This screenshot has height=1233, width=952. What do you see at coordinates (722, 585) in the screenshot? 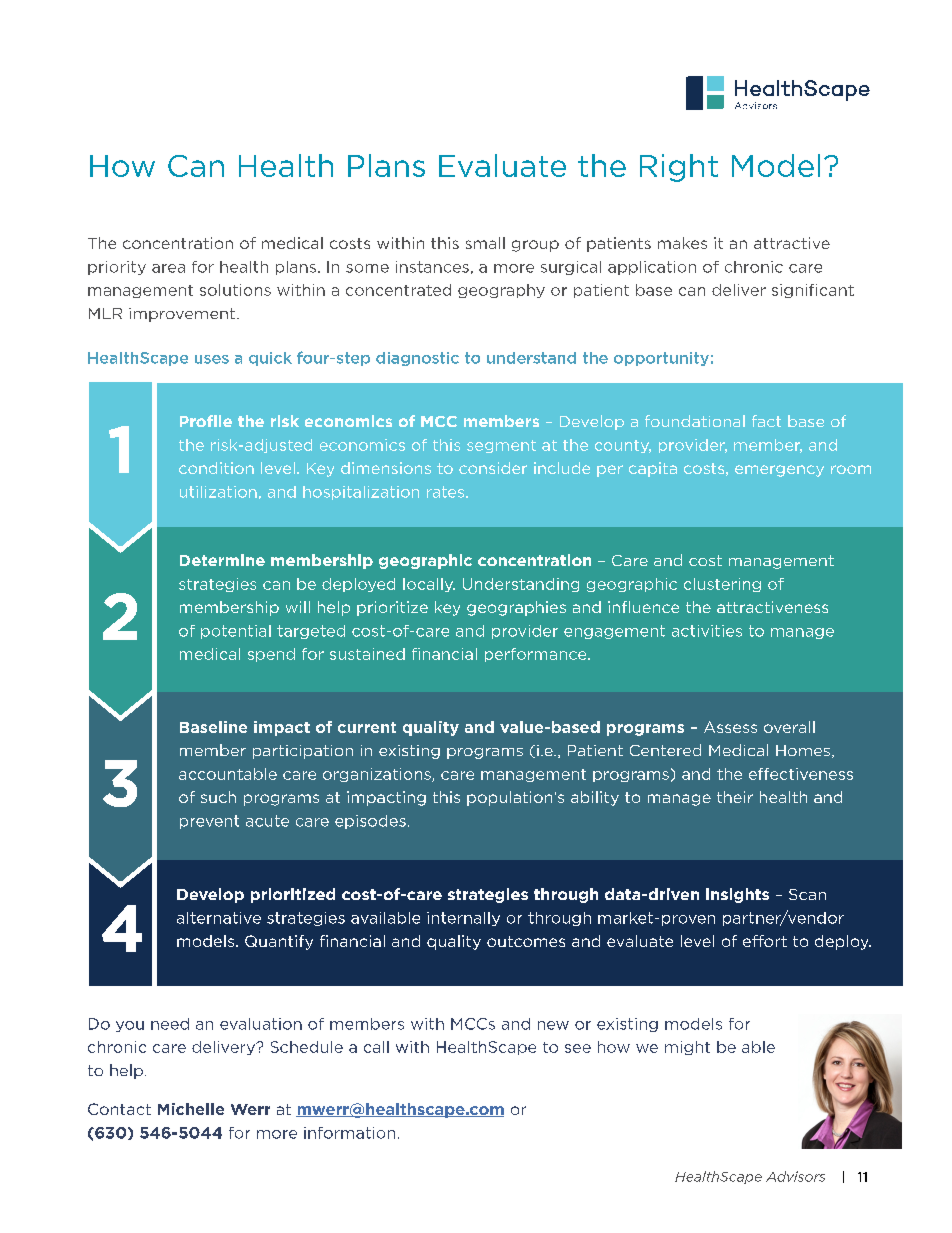
I see `clustering` at bounding box center [722, 585].
